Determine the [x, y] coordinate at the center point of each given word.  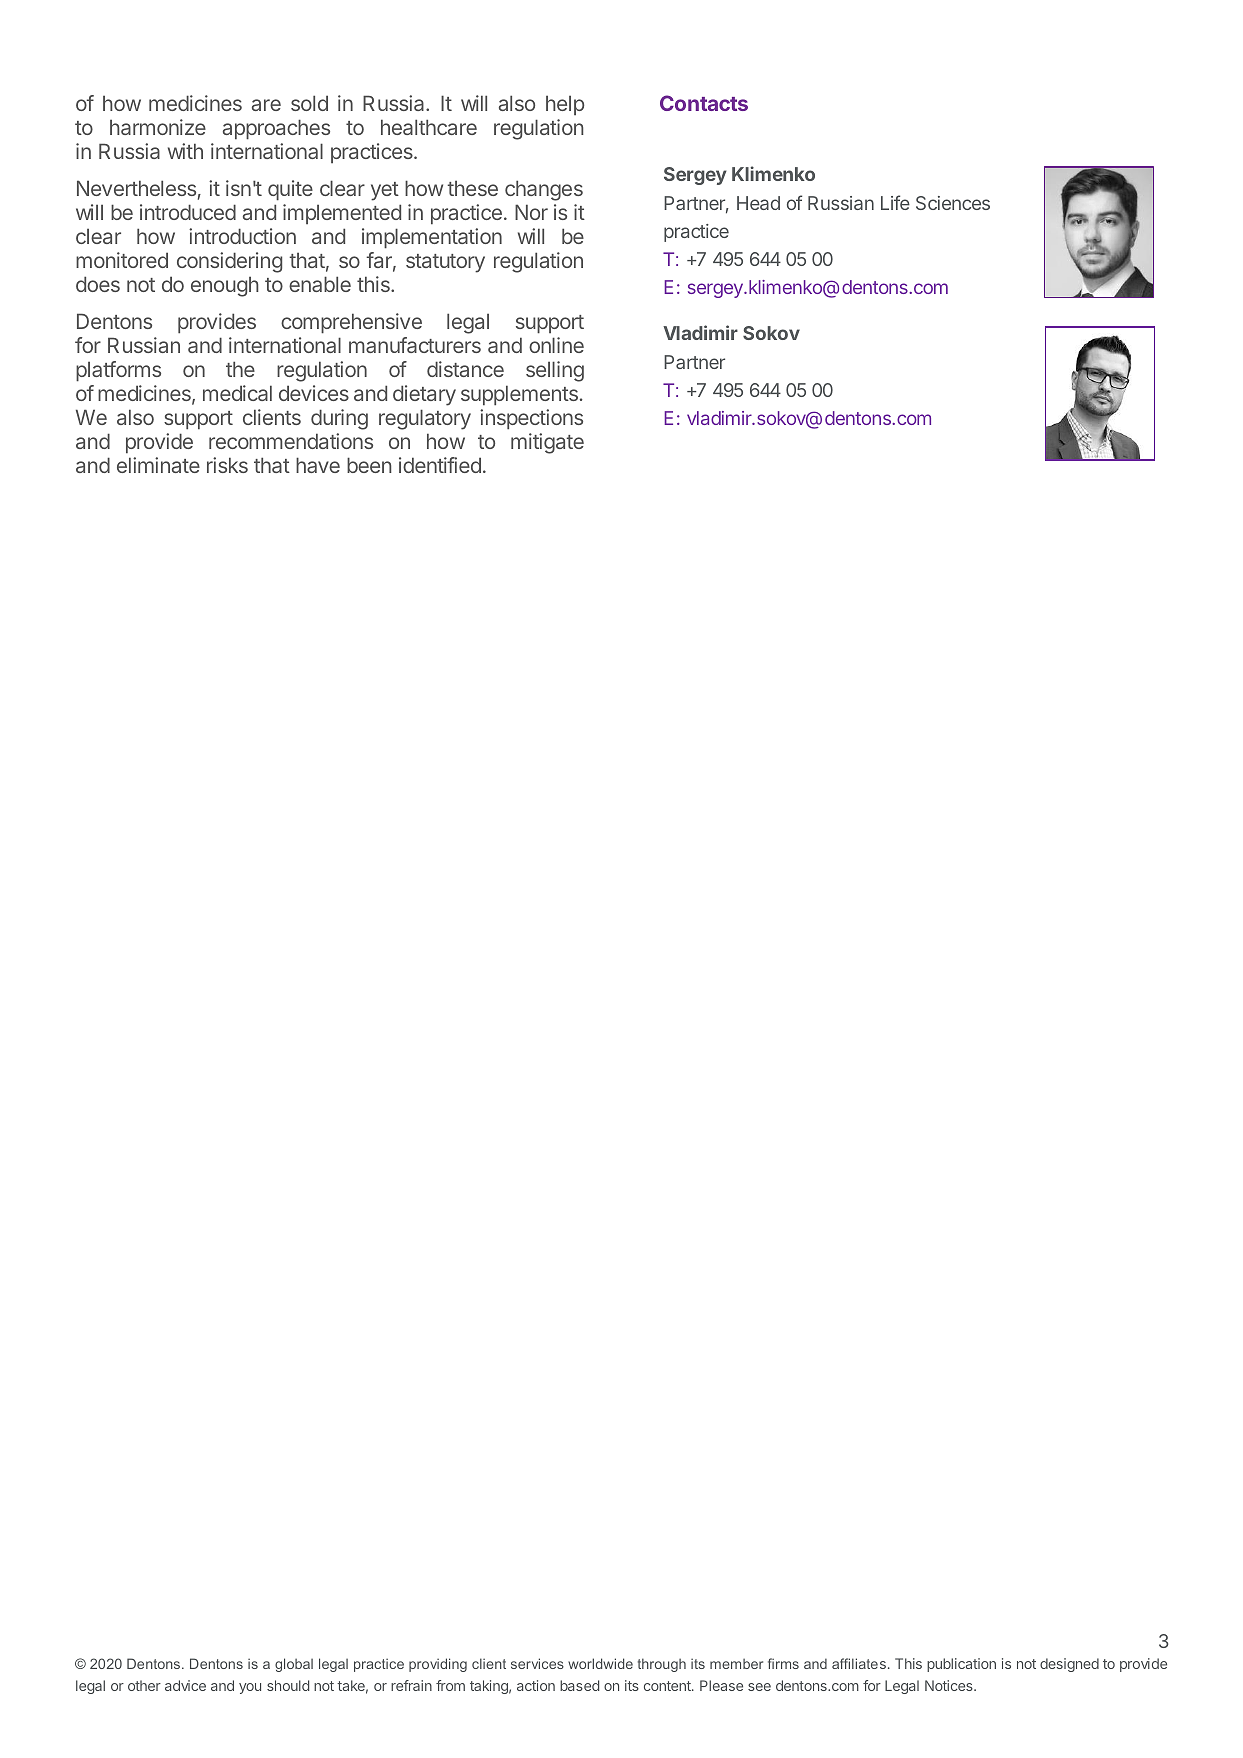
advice [185, 1685]
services [537, 1663]
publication [961, 1665]
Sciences [953, 203]
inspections [531, 419]
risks [227, 465]
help [565, 105]
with [185, 151]
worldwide [600, 1663]
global [294, 1665]
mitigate [547, 443]
